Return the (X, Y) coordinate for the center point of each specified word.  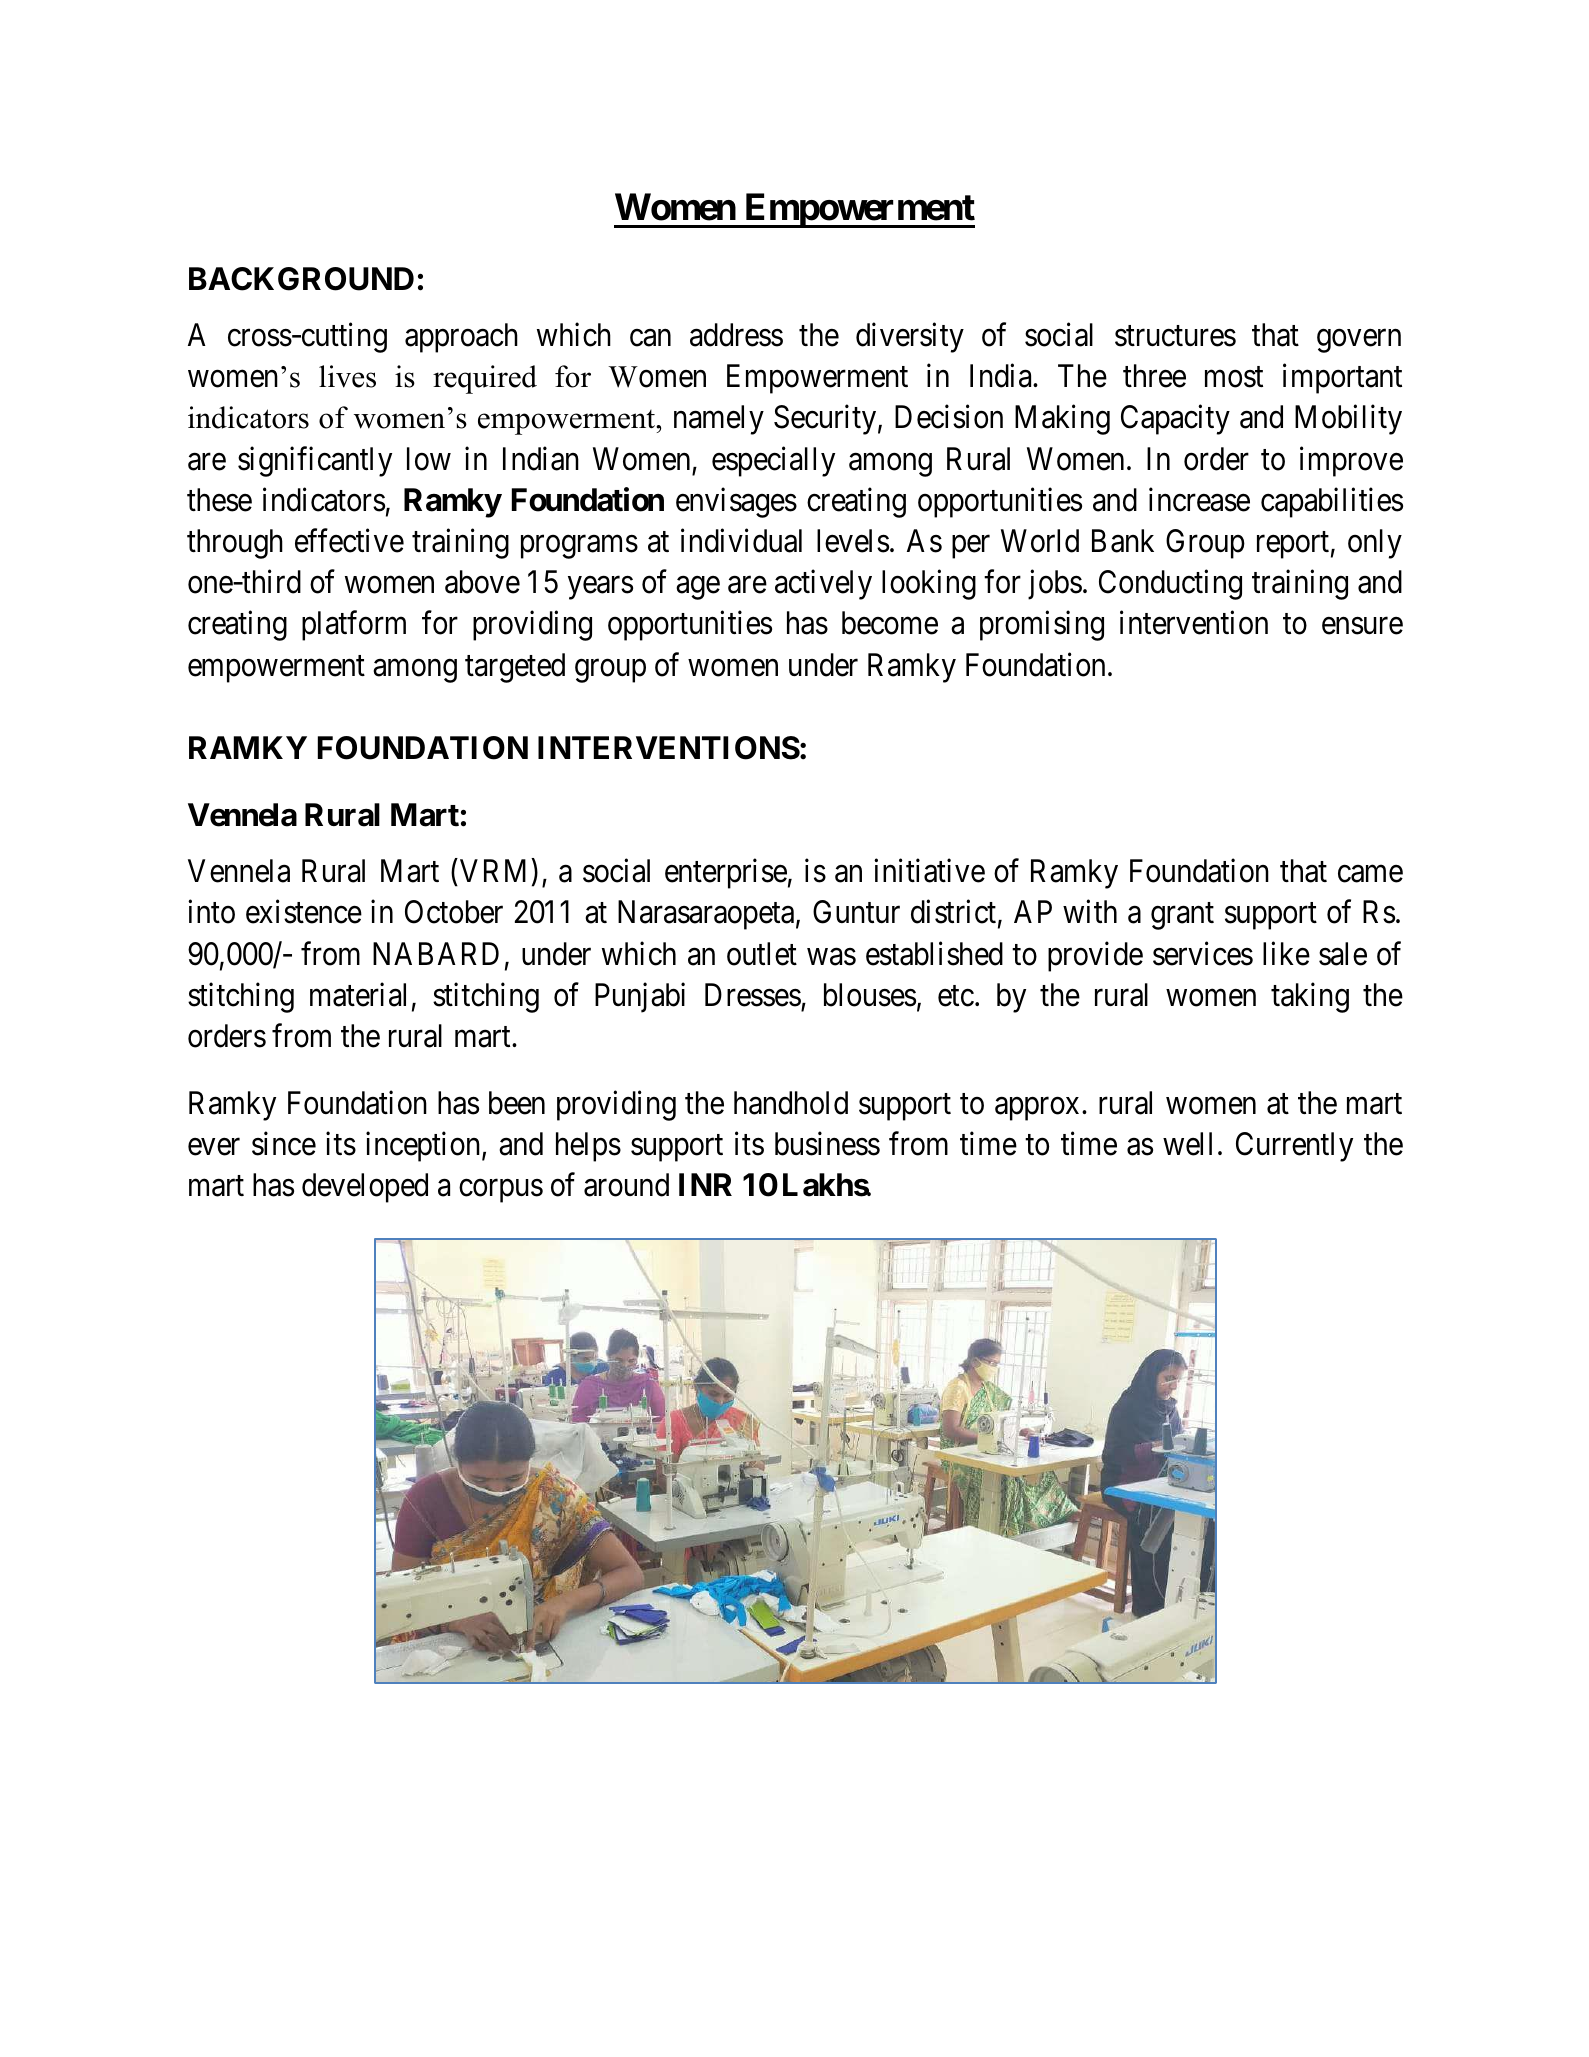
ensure (1362, 626)
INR (705, 1184)
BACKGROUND (301, 279)
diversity (910, 338)
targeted (515, 668)
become (890, 623)
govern (1359, 341)
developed (365, 1188)
